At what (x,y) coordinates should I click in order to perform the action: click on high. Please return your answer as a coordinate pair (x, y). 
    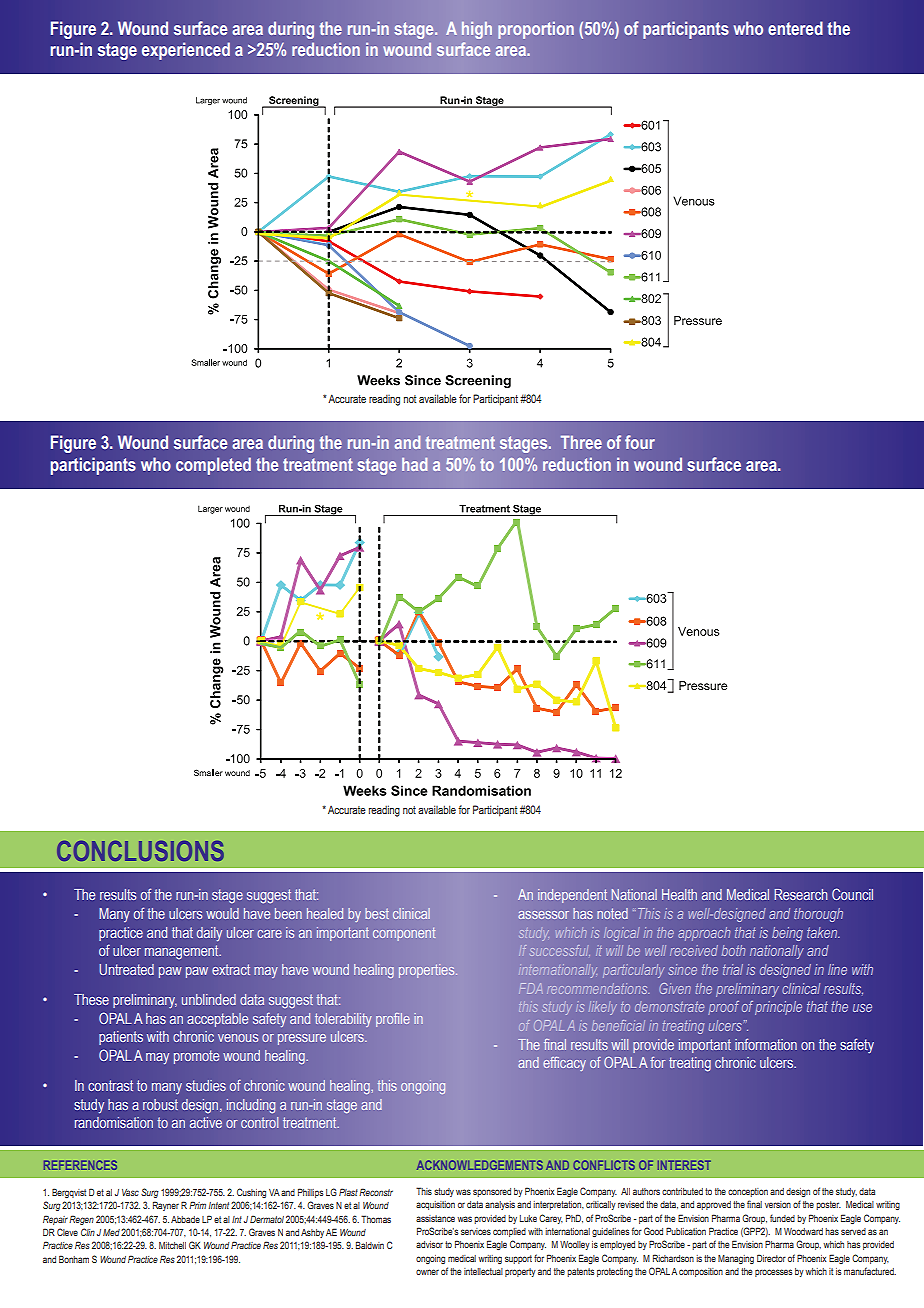
    Looking at the image, I should click on (477, 30).
